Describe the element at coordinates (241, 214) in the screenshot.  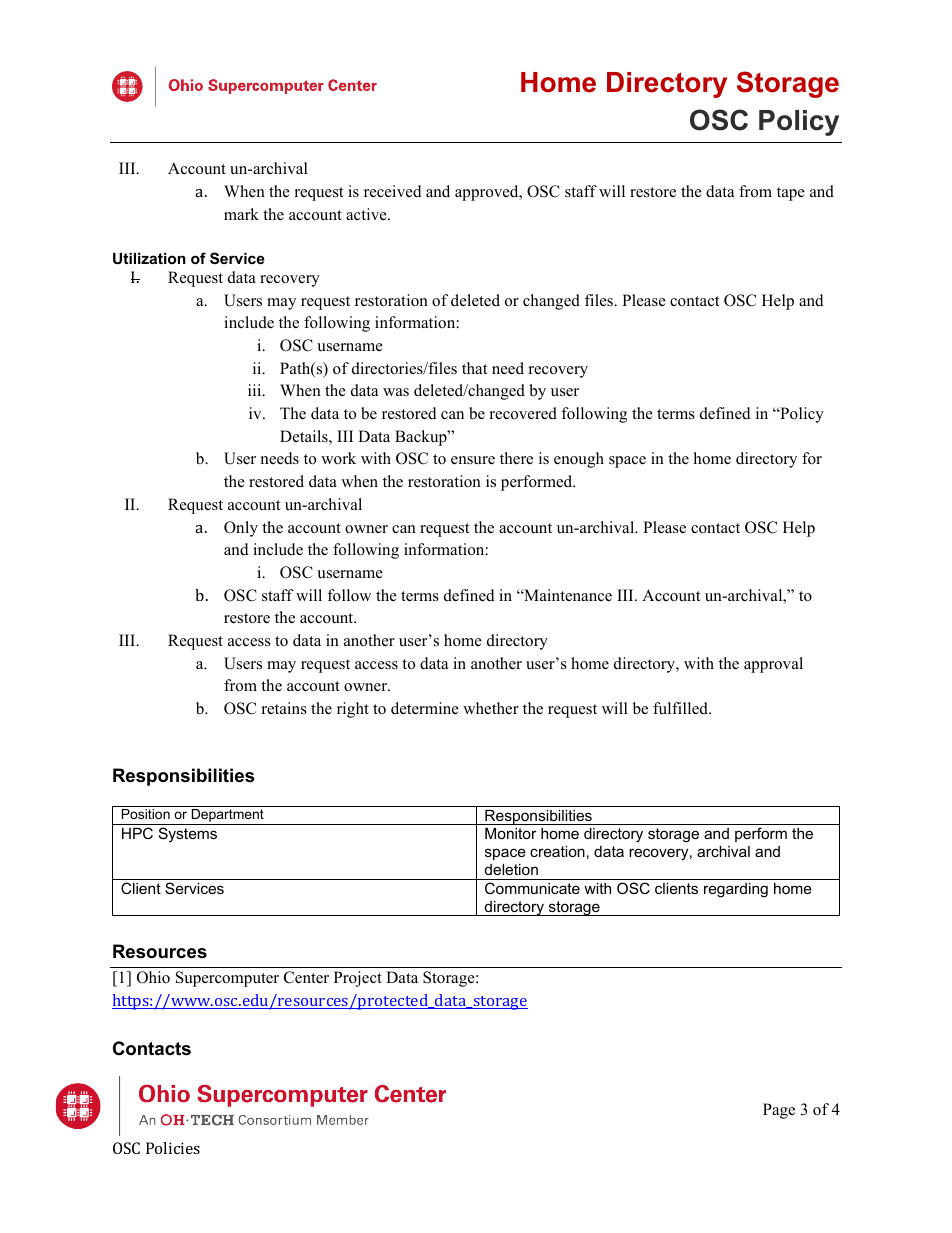
I see `mark` at that location.
